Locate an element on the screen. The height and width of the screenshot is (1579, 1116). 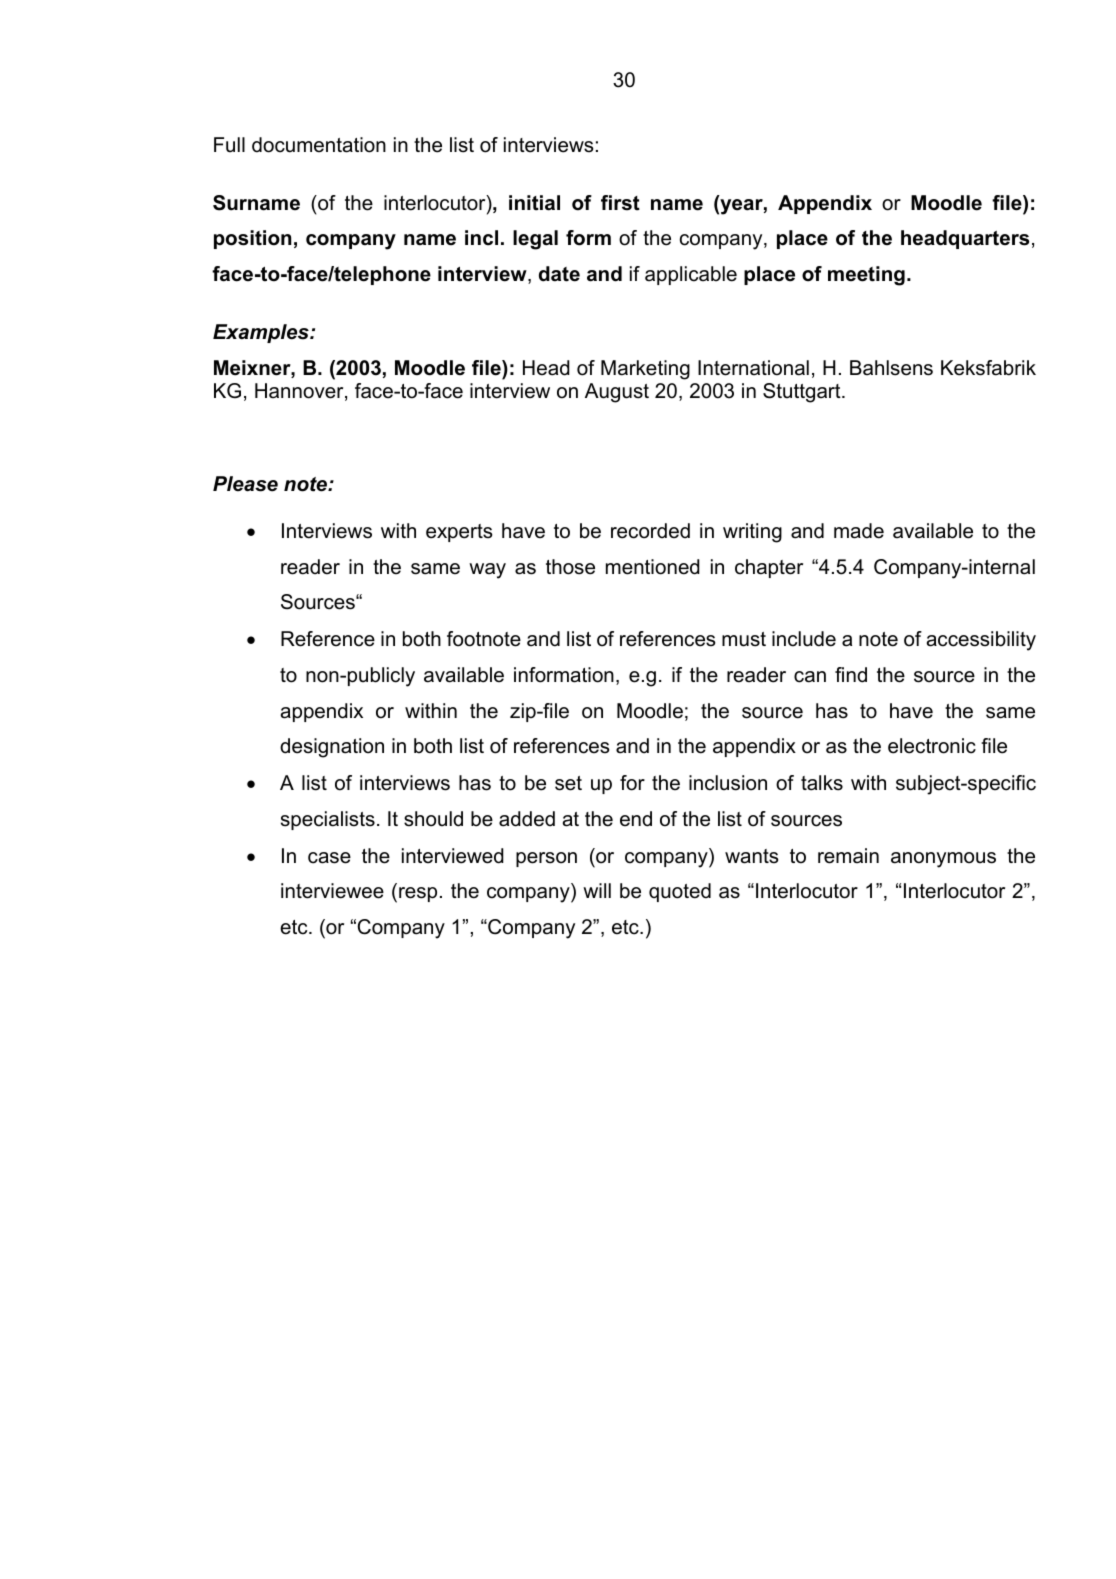
Stuttgart is located at coordinates (803, 393).
